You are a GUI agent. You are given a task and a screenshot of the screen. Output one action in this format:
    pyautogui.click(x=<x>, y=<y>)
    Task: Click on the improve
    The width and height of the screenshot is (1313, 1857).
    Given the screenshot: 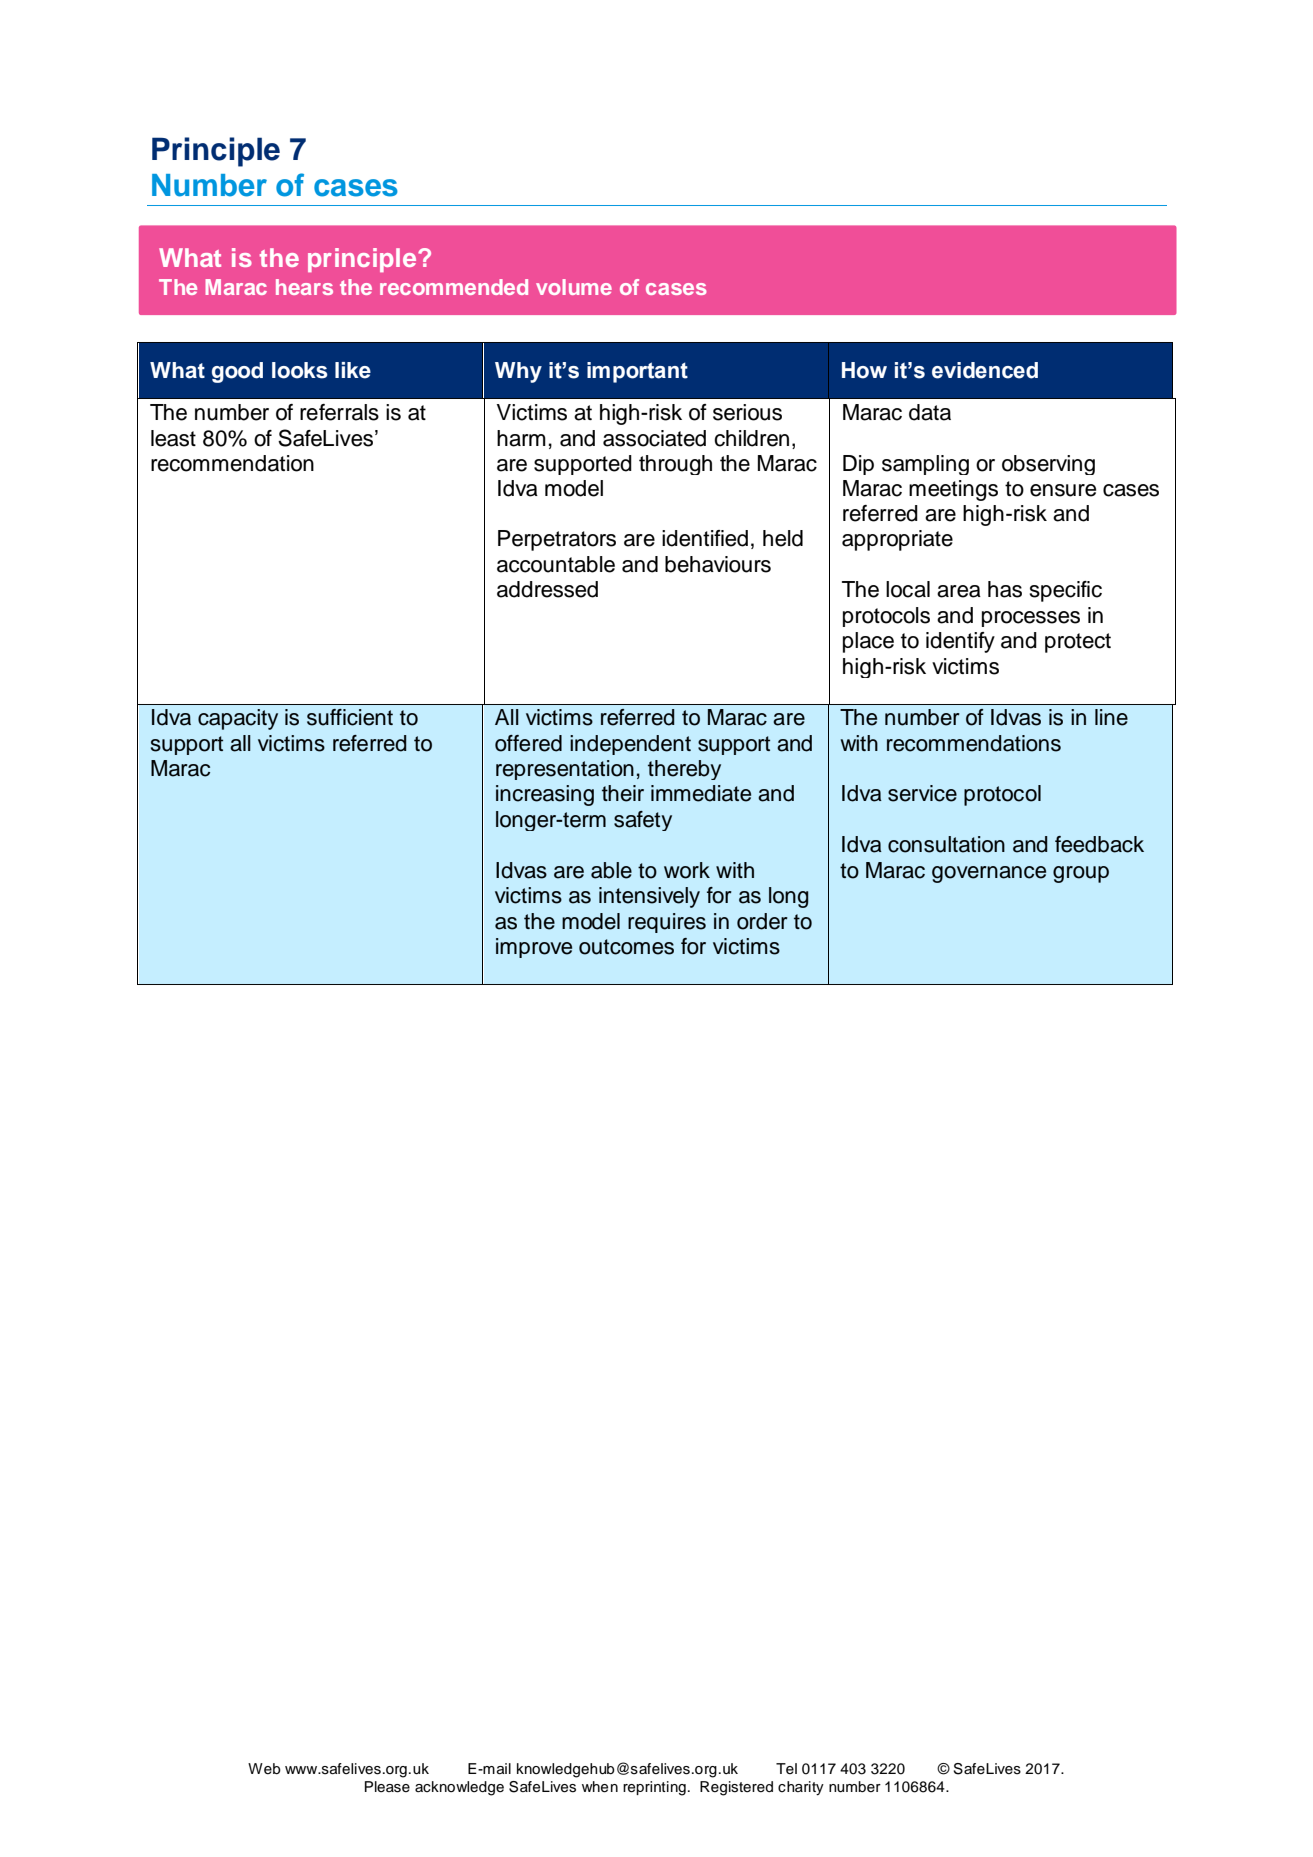 What is the action you would take?
    pyautogui.click(x=534, y=948)
